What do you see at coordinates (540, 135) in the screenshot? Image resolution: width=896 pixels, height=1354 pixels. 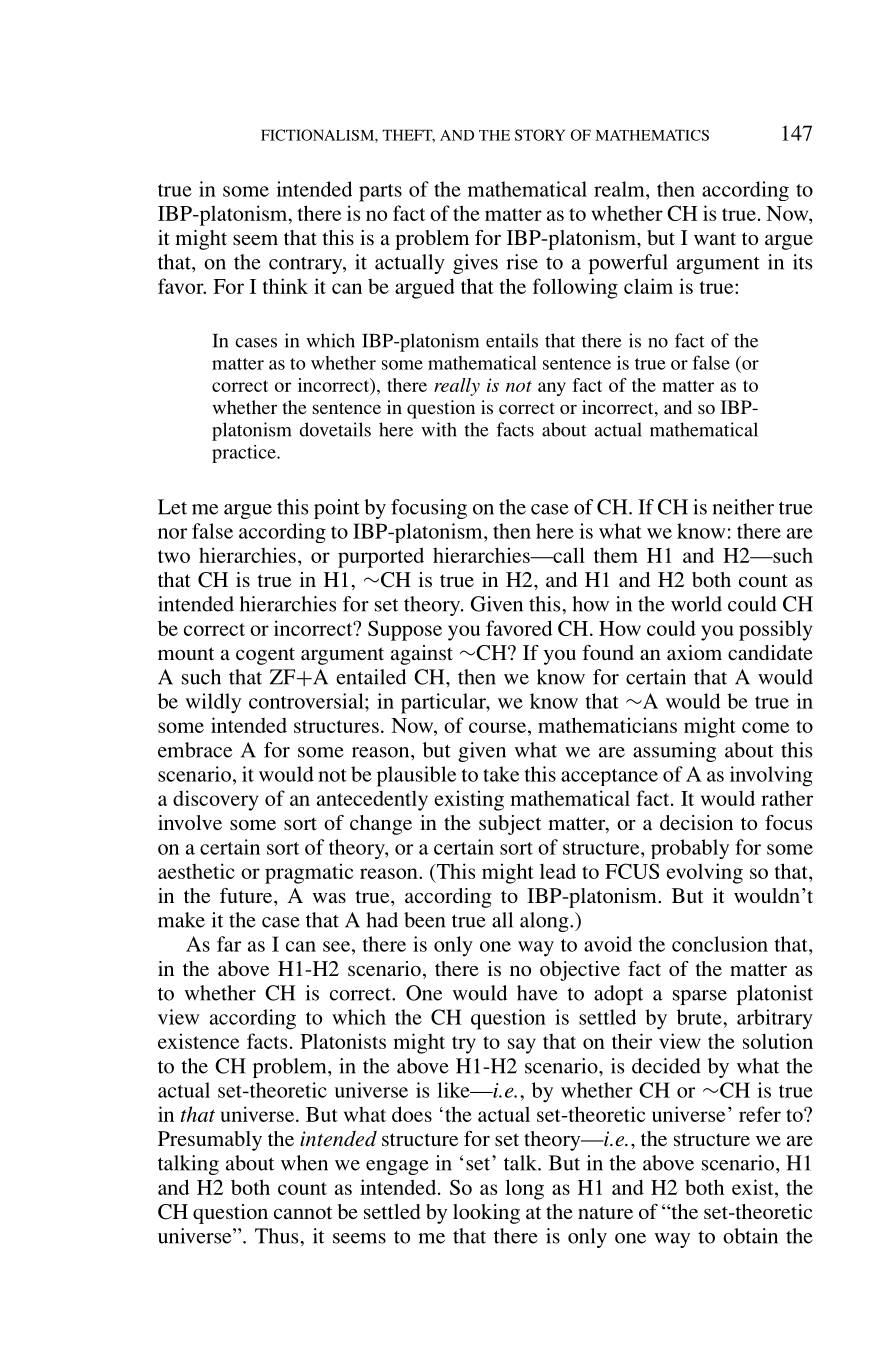 I see `STORY` at bounding box center [540, 135].
